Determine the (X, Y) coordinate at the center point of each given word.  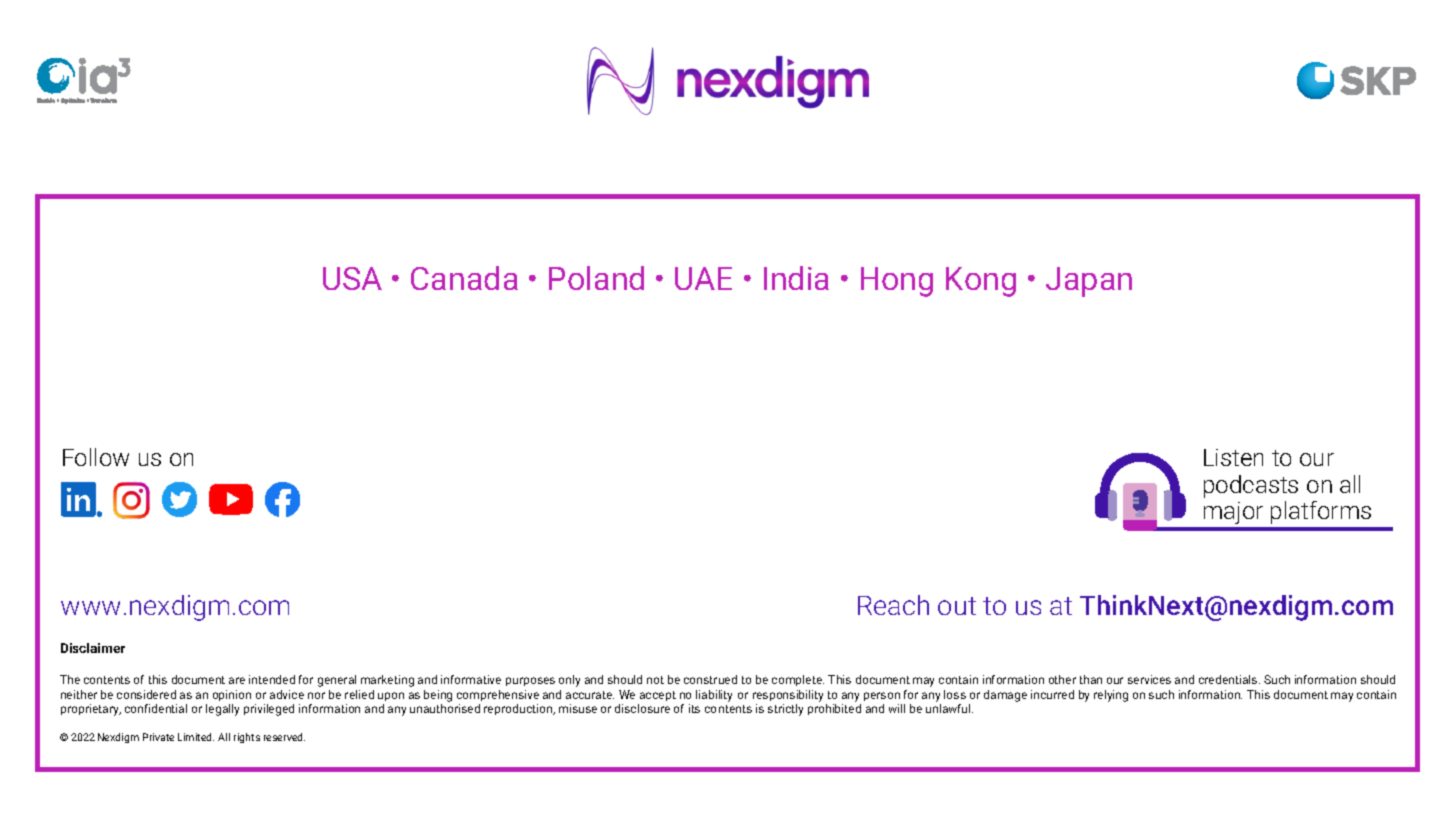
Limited (196, 737)
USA (352, 278)
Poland (596, 278)
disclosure (642, 708)
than (1091, 679)
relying (1111, 696)
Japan (1089, 282)
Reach (893, 605)
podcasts (1251, 486)
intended (272, 679)
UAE (703, 278)
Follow (96, 457)
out (957, 606)
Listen (1233, 457)
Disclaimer (93, 648)
